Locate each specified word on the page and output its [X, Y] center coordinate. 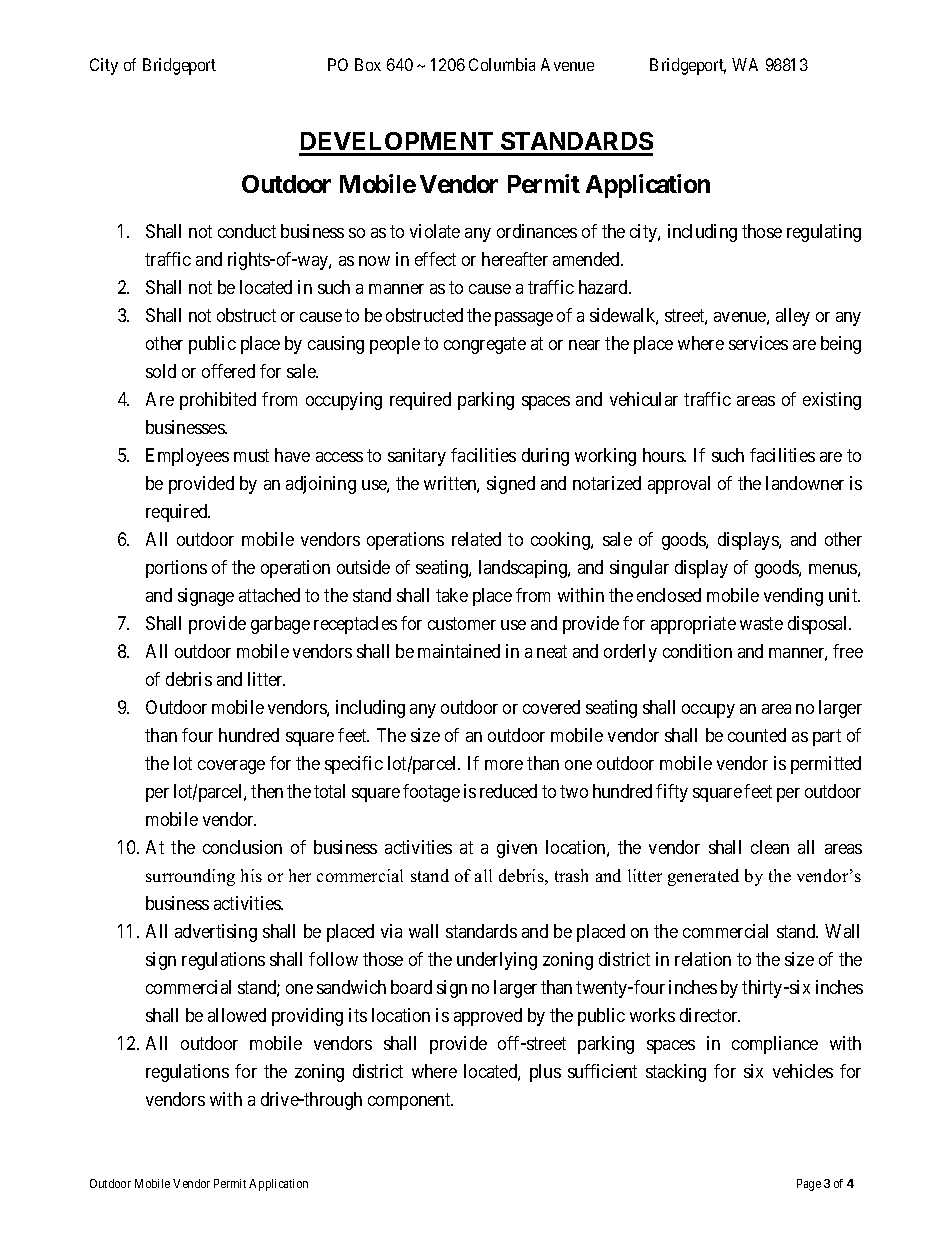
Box [368, 64]
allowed [237, 1015]
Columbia [502, 64]
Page [809, 1185]
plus [545, 1073]
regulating [824, 233]
